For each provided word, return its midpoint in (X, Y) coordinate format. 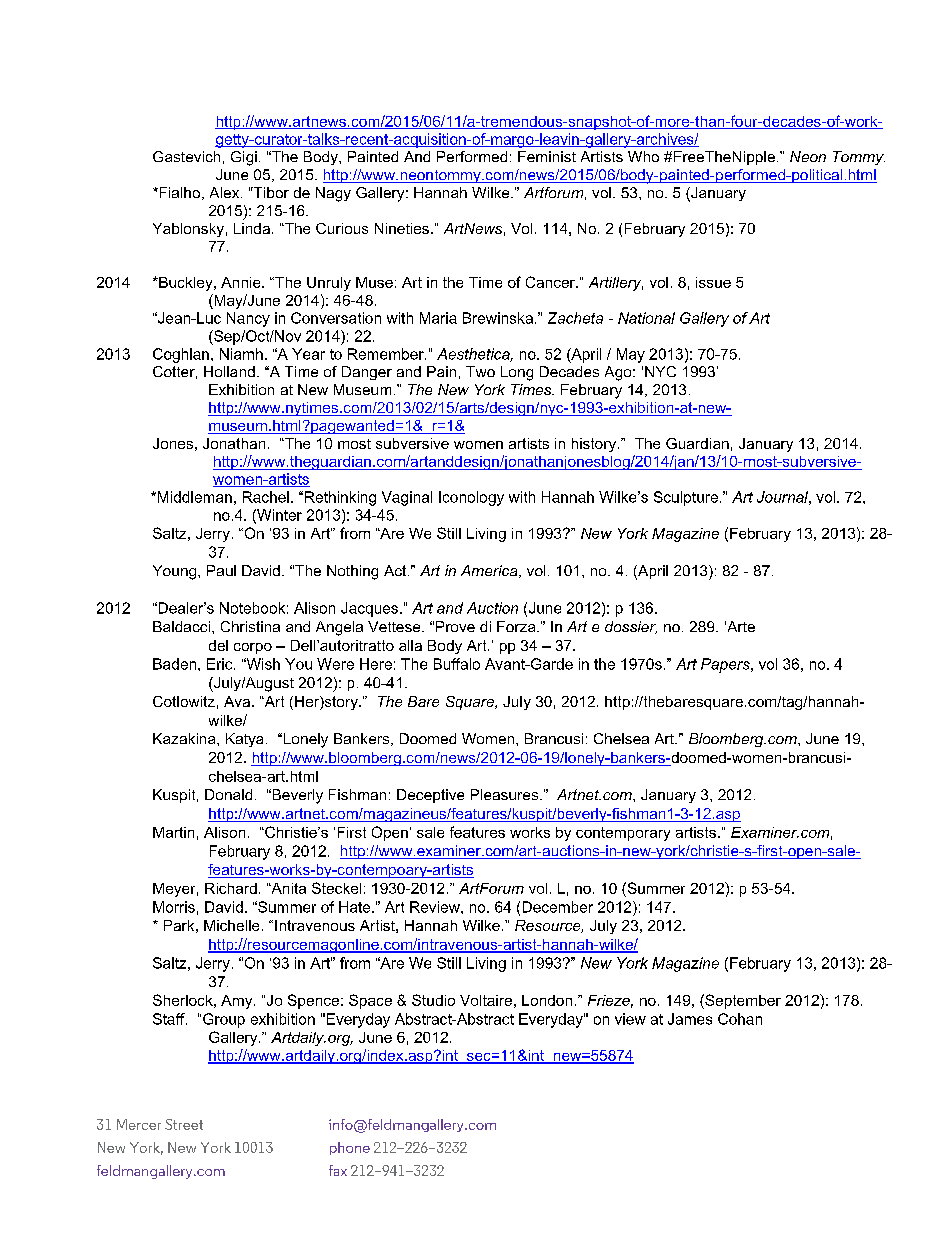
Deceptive (430, 796)
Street (184, 1124)
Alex (226, 192)
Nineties (402, 228)
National (646, 318)
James (690, 1019)
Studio (433, 1000)
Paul (221, 570)
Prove (455, 626)
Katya (244, 740)
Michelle (231, 925)
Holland (229, 371)
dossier (631, 627)
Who (643, 156)
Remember (387, 354)
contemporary (623, 834)
